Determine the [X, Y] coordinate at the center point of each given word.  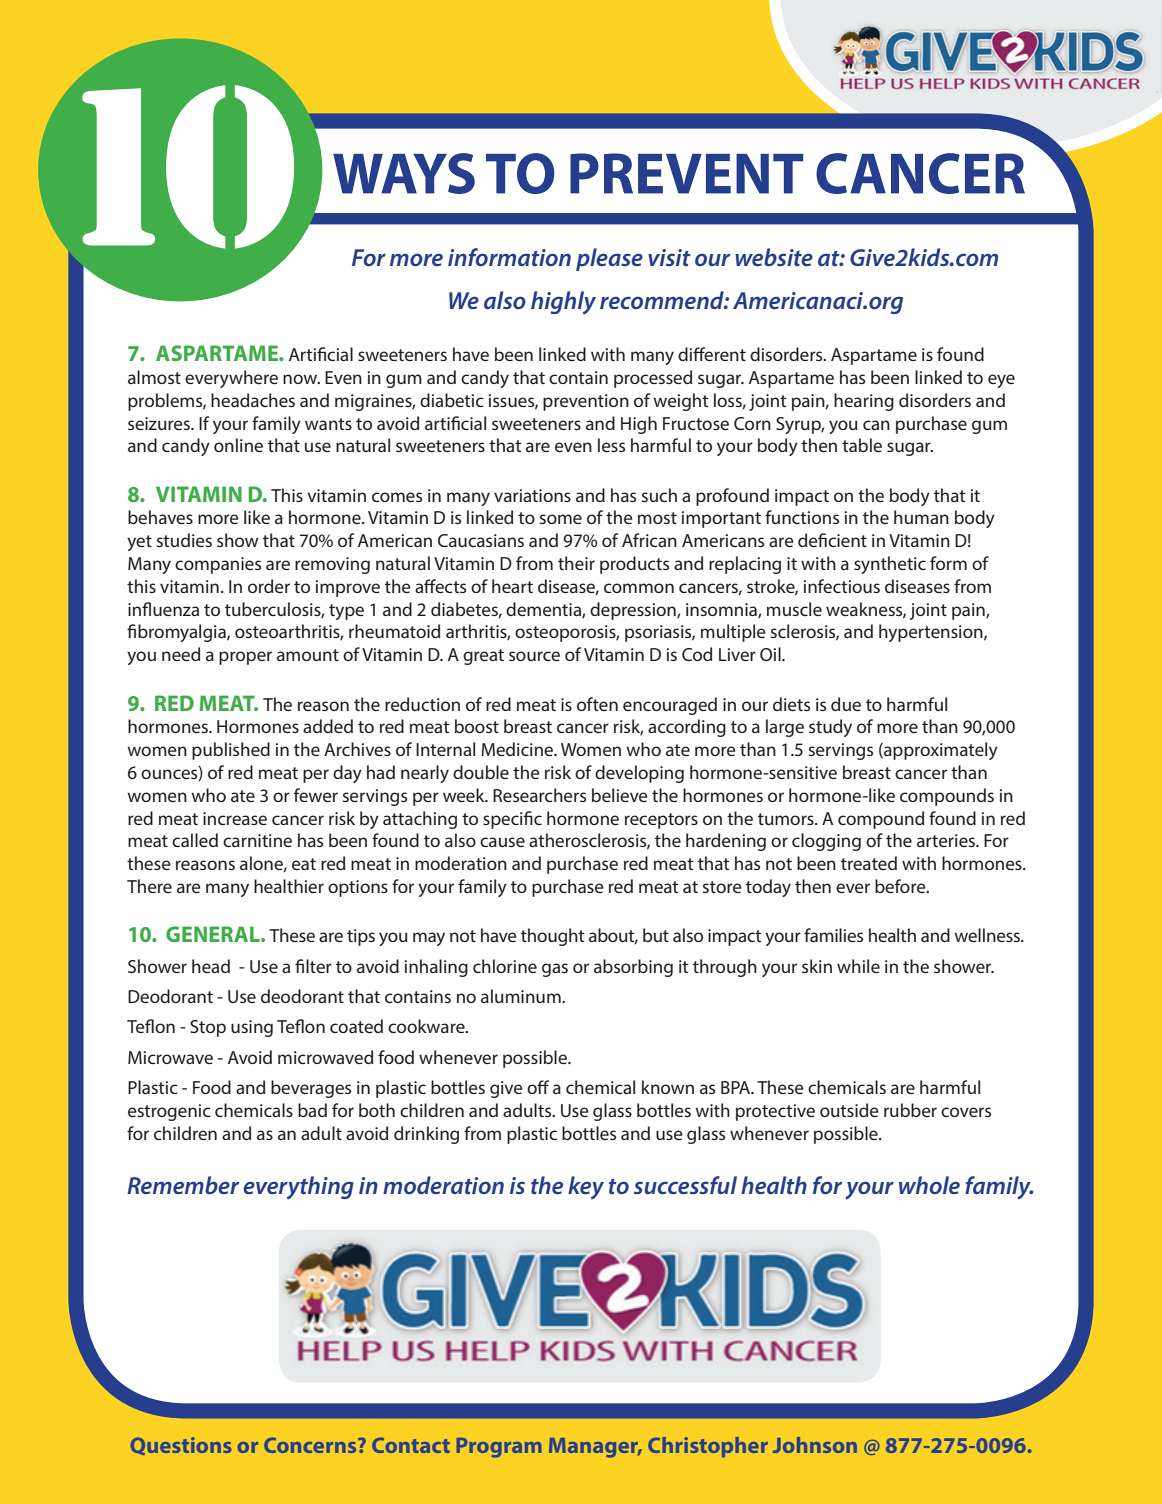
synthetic [890, 565]
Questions [181, 1446]
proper [245, 658]
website [774, 257]
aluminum [522, 996]
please [609, 259]
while [858, 966]
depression [634, 611]
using [252, 1028]
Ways [404, 173]
